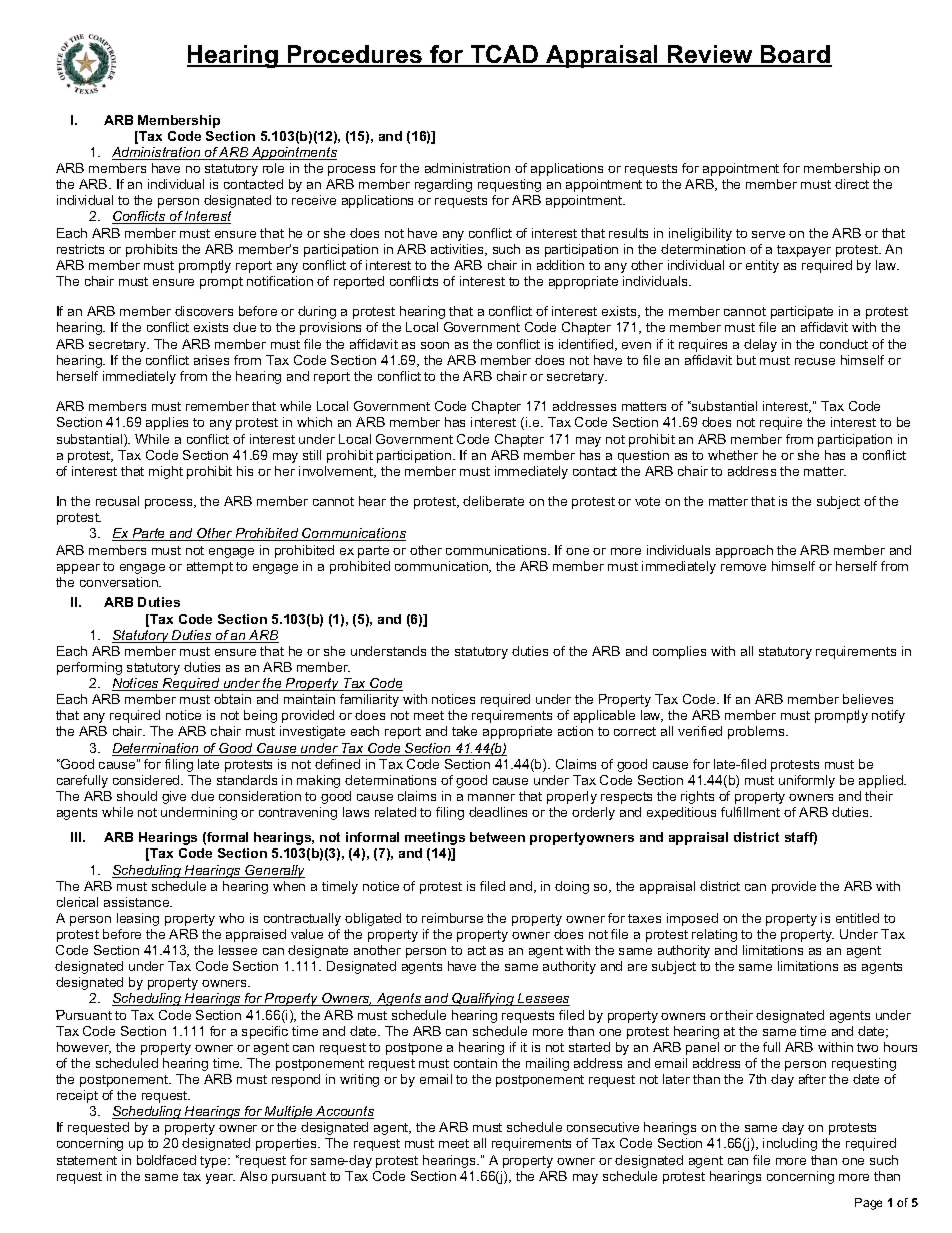 The width and height of the document is (952, 1233). What do you see at coordinates (807, 781) in the document?
I see `uniformly` at bounding box center [807, 781].
